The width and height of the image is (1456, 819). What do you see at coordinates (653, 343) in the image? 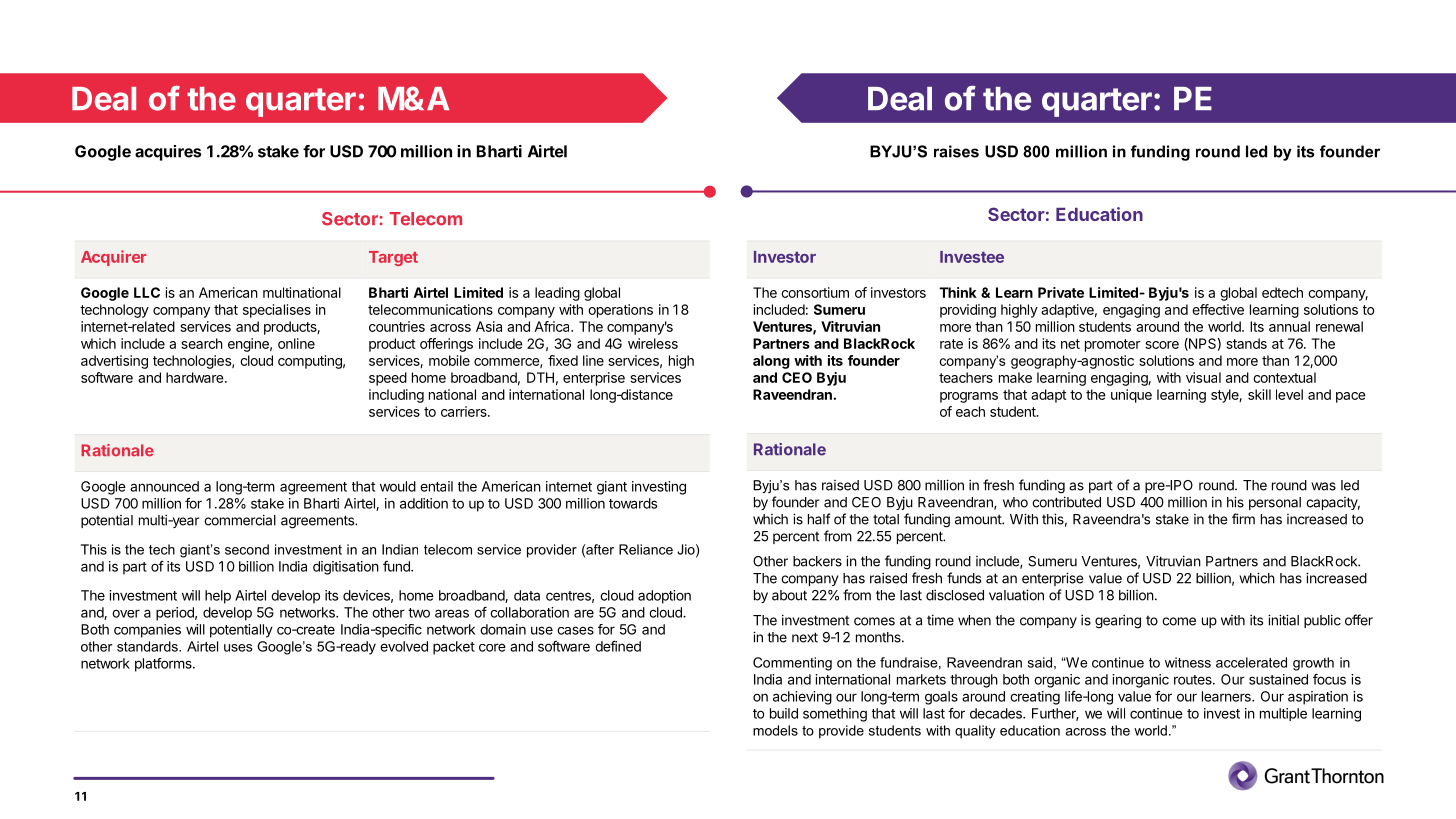
I see `wireless` at bounding box center [653, 343].
